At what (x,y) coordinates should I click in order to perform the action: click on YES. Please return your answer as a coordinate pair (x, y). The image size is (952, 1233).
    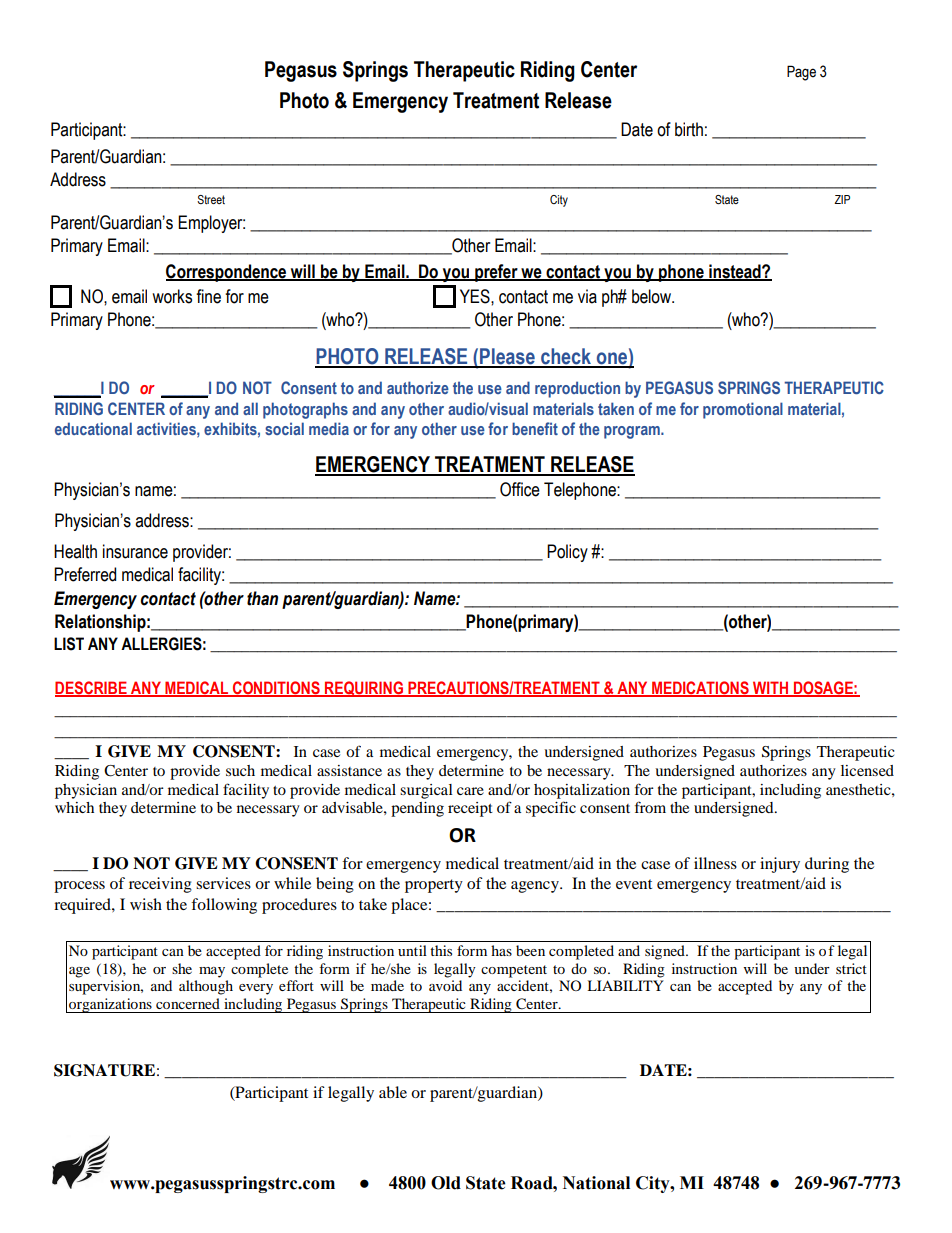
    Looking at the image, I should click on (476, 296).
